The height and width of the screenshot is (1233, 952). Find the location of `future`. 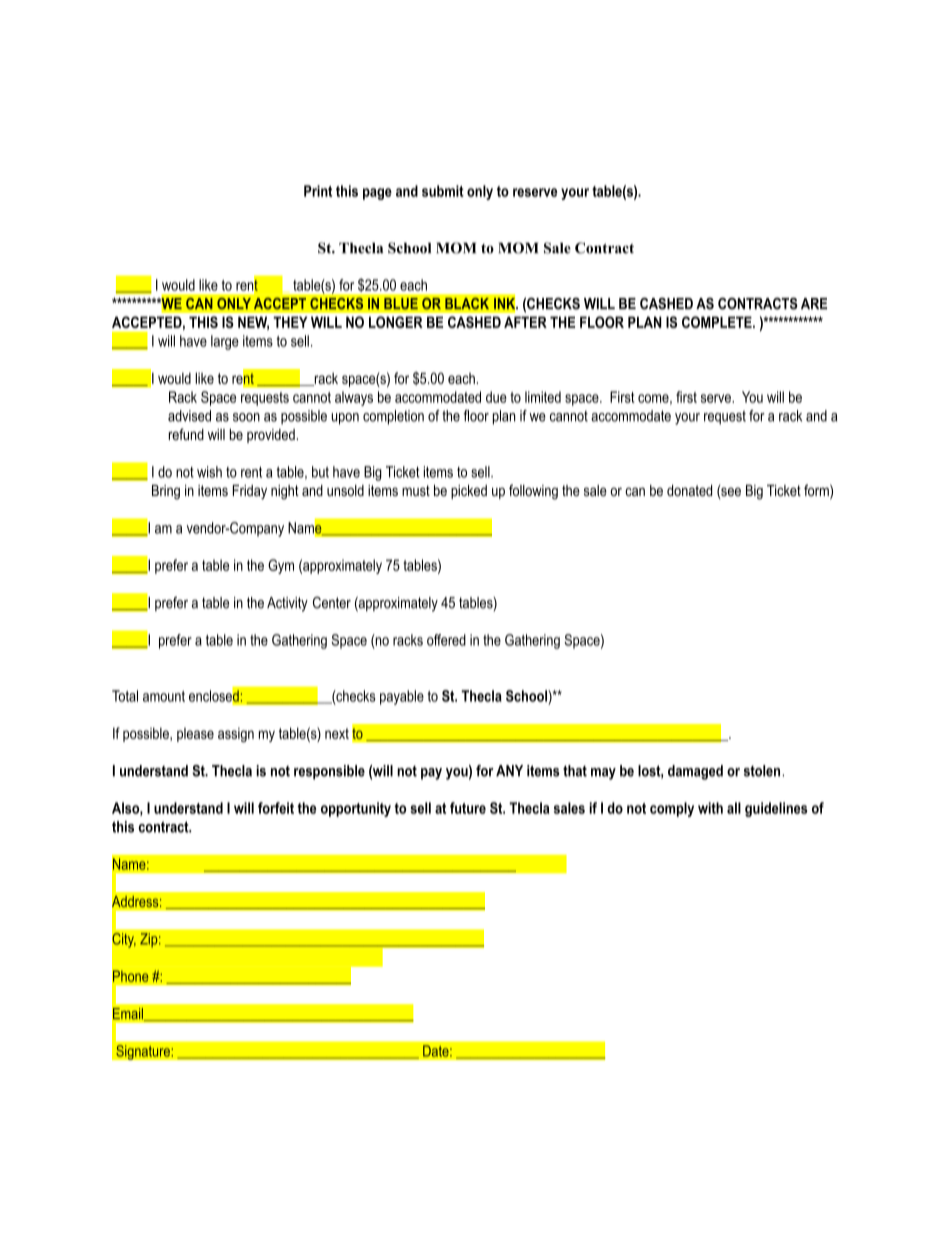

future is located at coordinates (468, 808).
